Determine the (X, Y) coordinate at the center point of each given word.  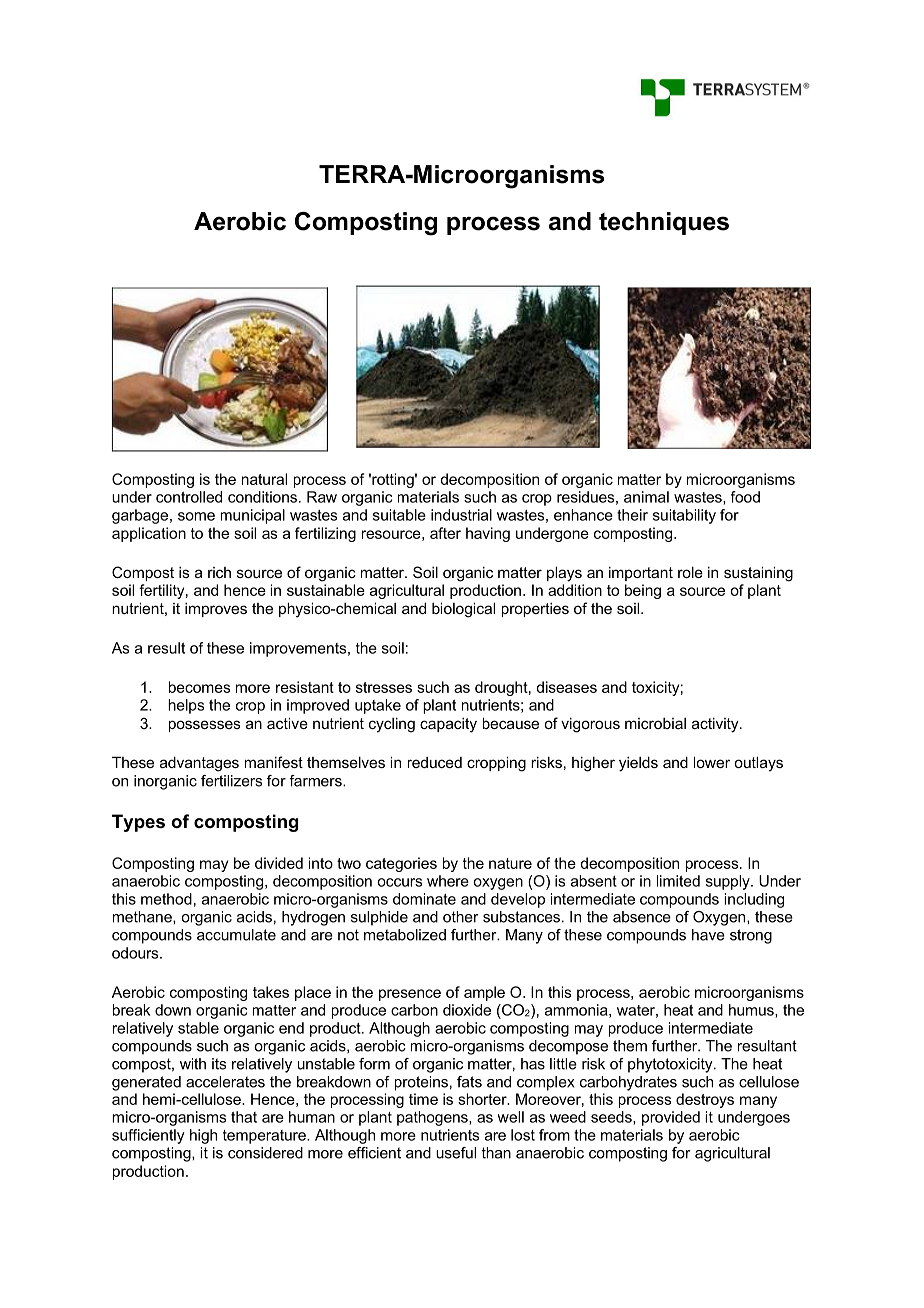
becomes (199, 687)
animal (646, 497)
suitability (684, 516)
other (461, 917)
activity (716, 725)
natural (264, 479)
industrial (461, 515)
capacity (448, 725)
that (244, 1117)
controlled (189, 497)
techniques (664, 223)
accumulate (236, 935)
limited (678, 881)
